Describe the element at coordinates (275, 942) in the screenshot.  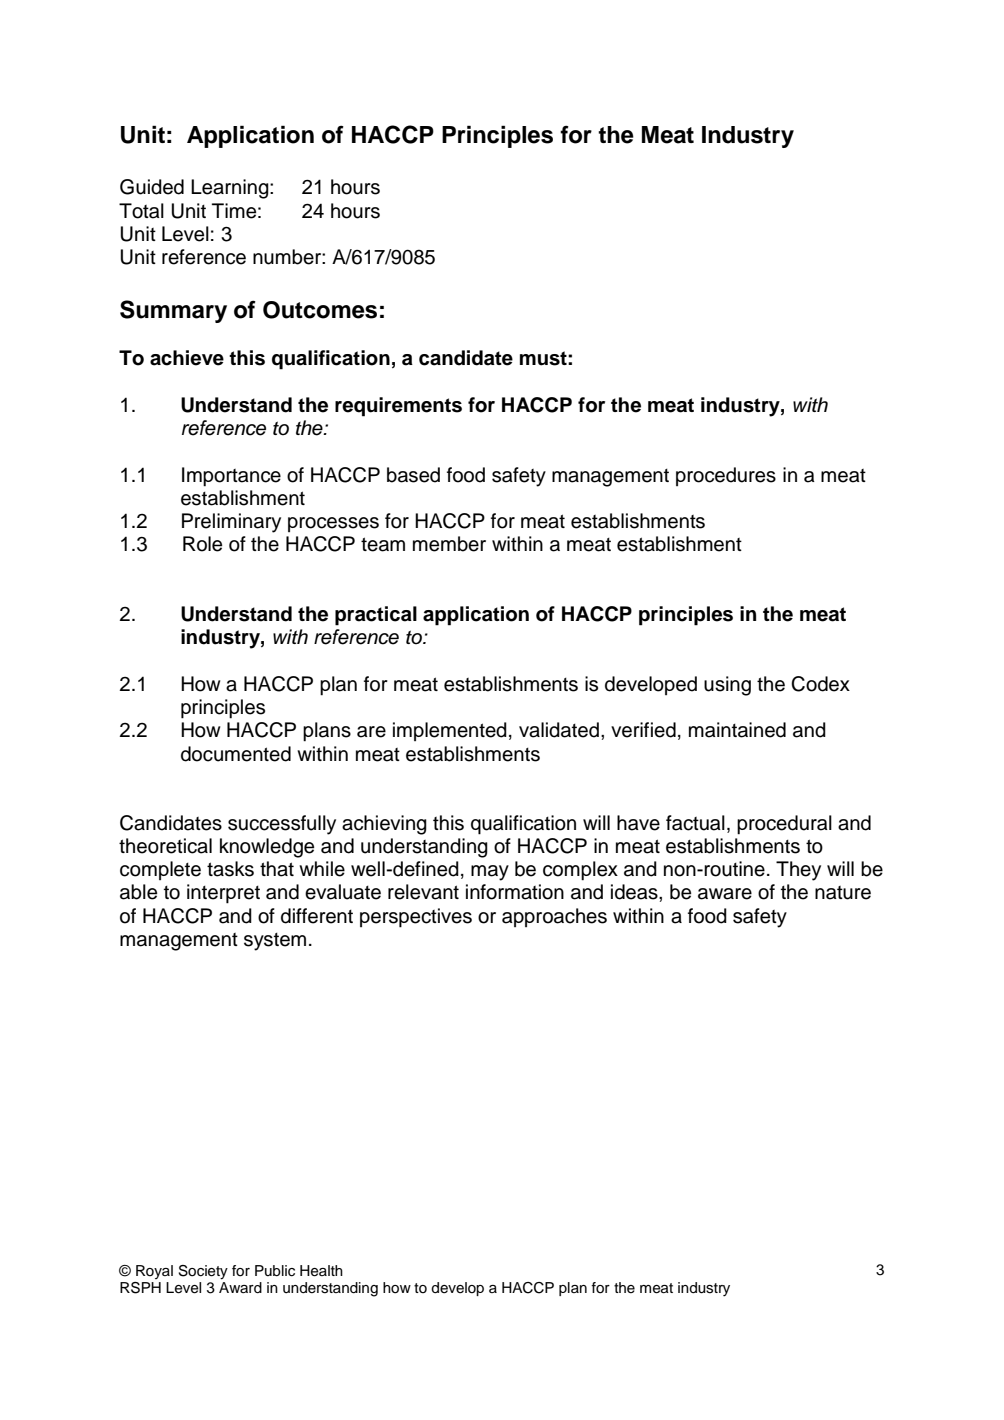
I see `system` at that location.
